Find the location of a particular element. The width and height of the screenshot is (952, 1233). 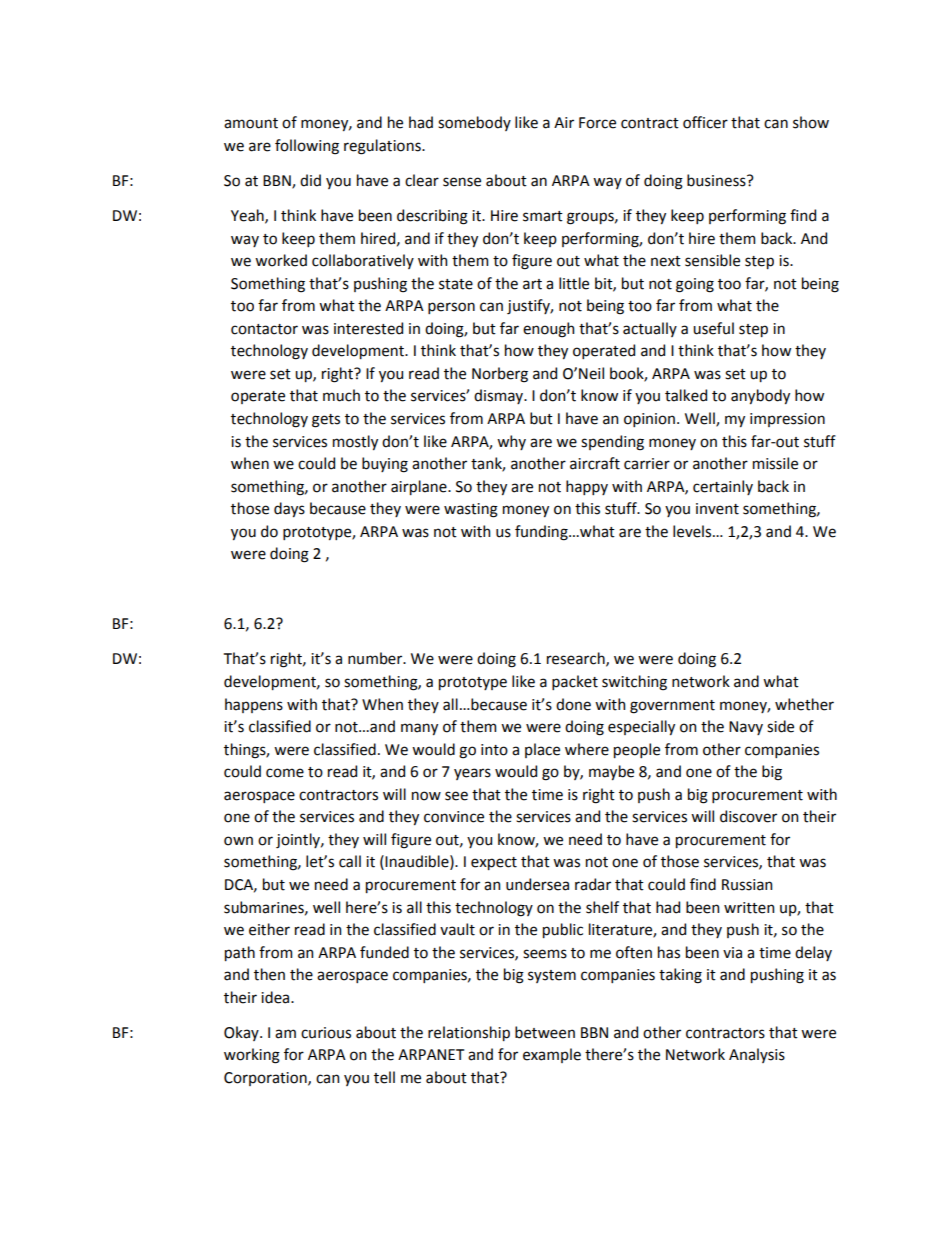

somebody is located at coordinates (474, 123).
